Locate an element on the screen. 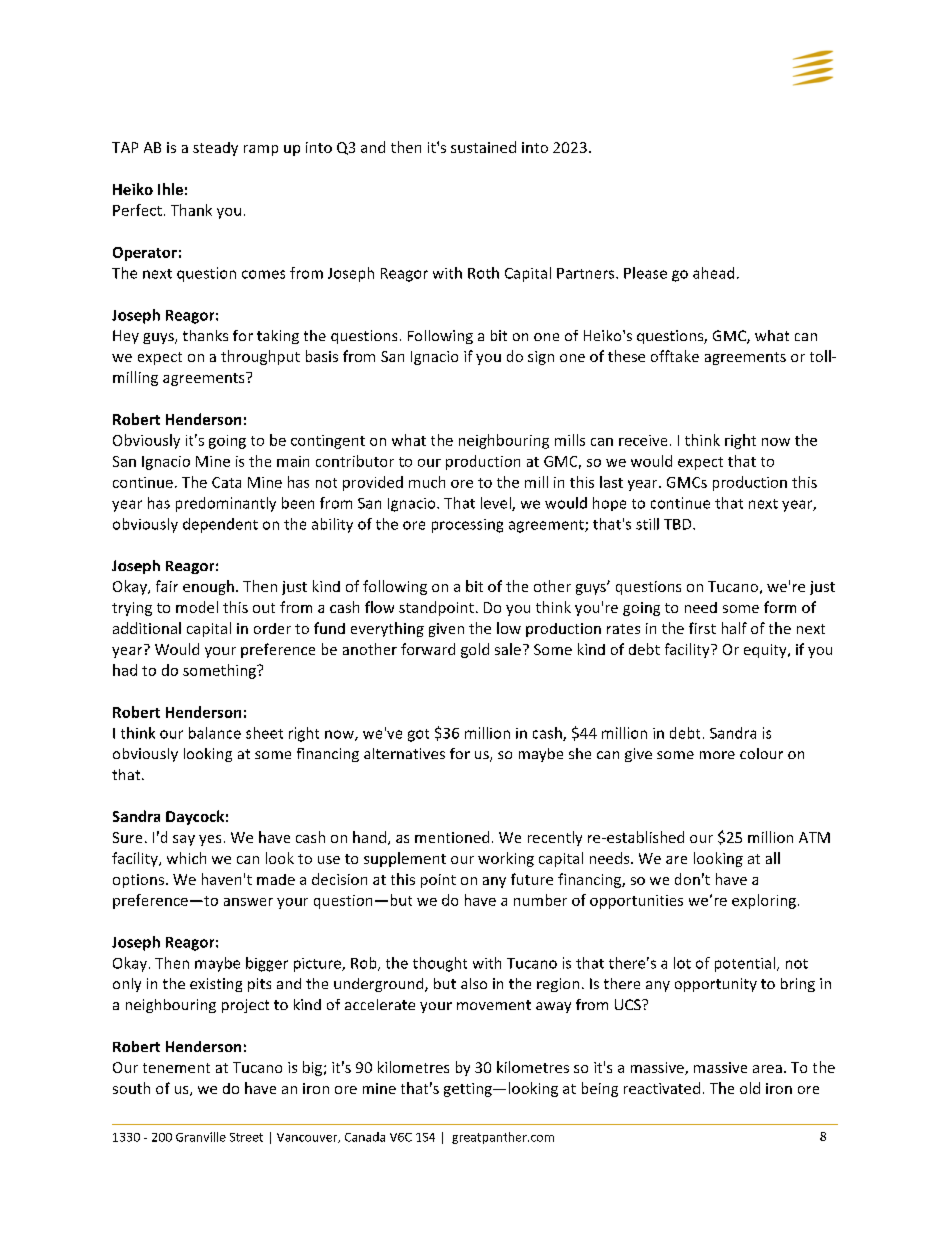 This screenshot has height=1233, width=952. steady is located at coordinates (215, 149).
